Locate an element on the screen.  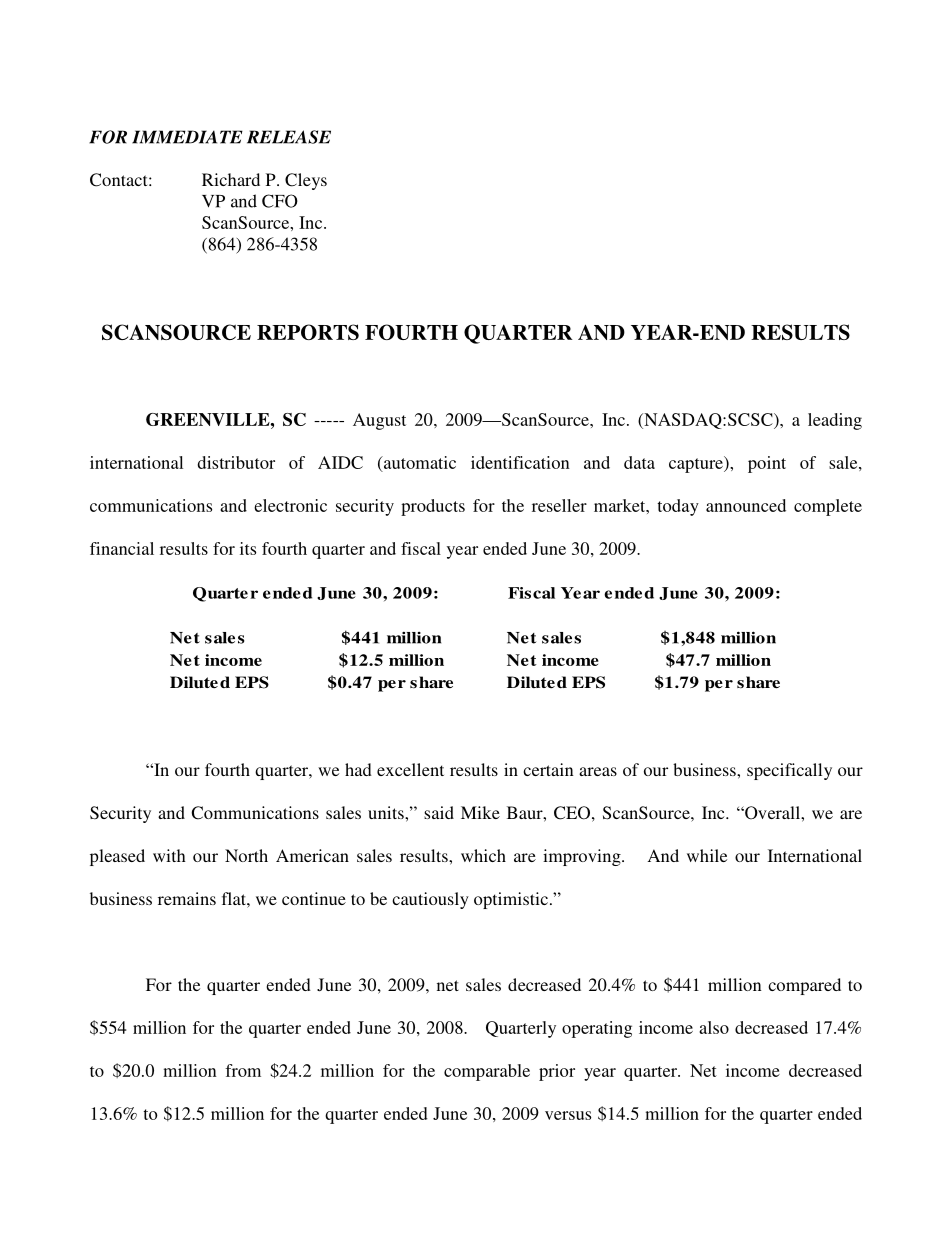
also is located at coordinates (714, 1027).
